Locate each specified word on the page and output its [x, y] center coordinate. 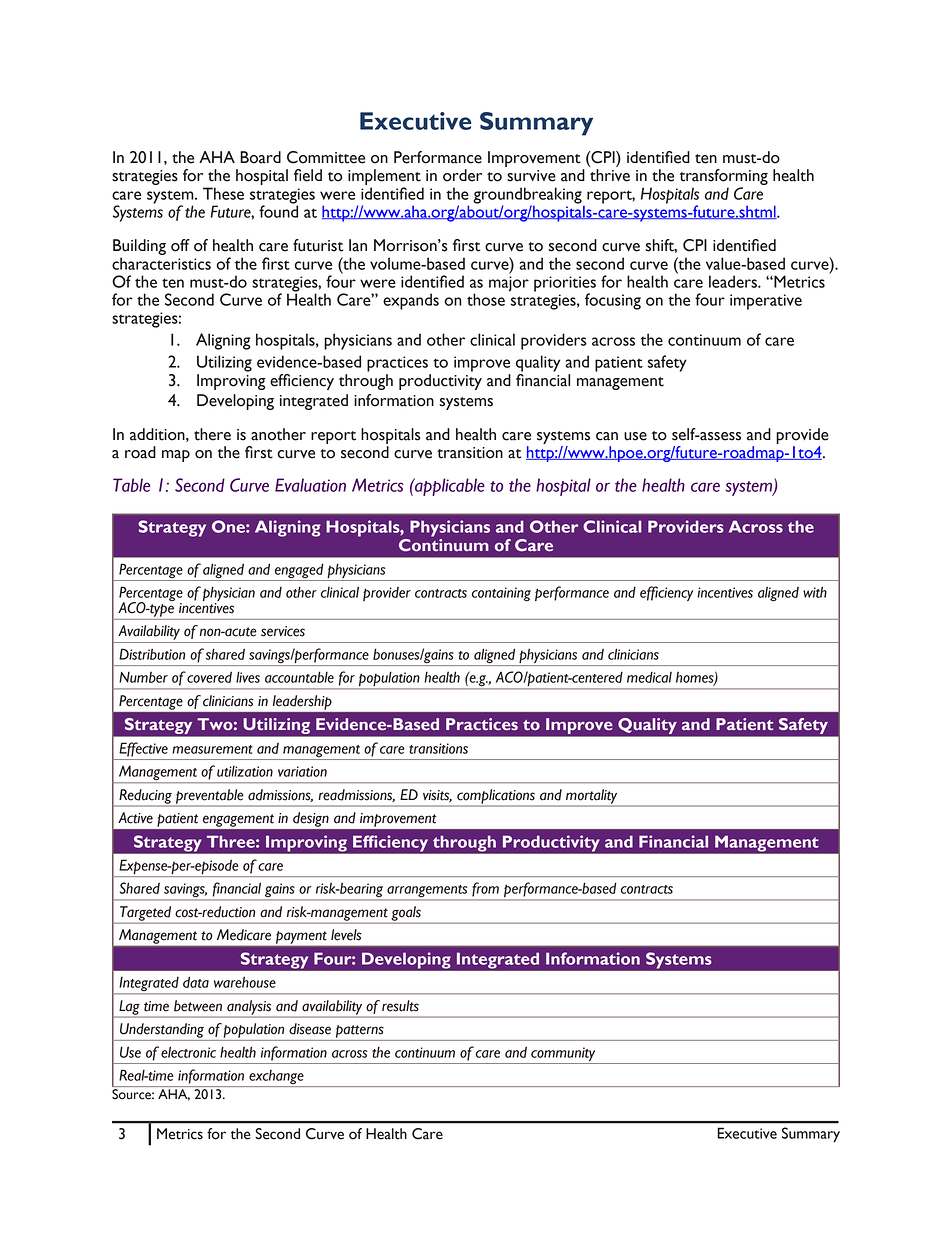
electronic [188, 1052]
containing [501, 594]
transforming [724, 178]
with [815, 592]
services [283, 631]
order [462, 175]
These [223, 193]
